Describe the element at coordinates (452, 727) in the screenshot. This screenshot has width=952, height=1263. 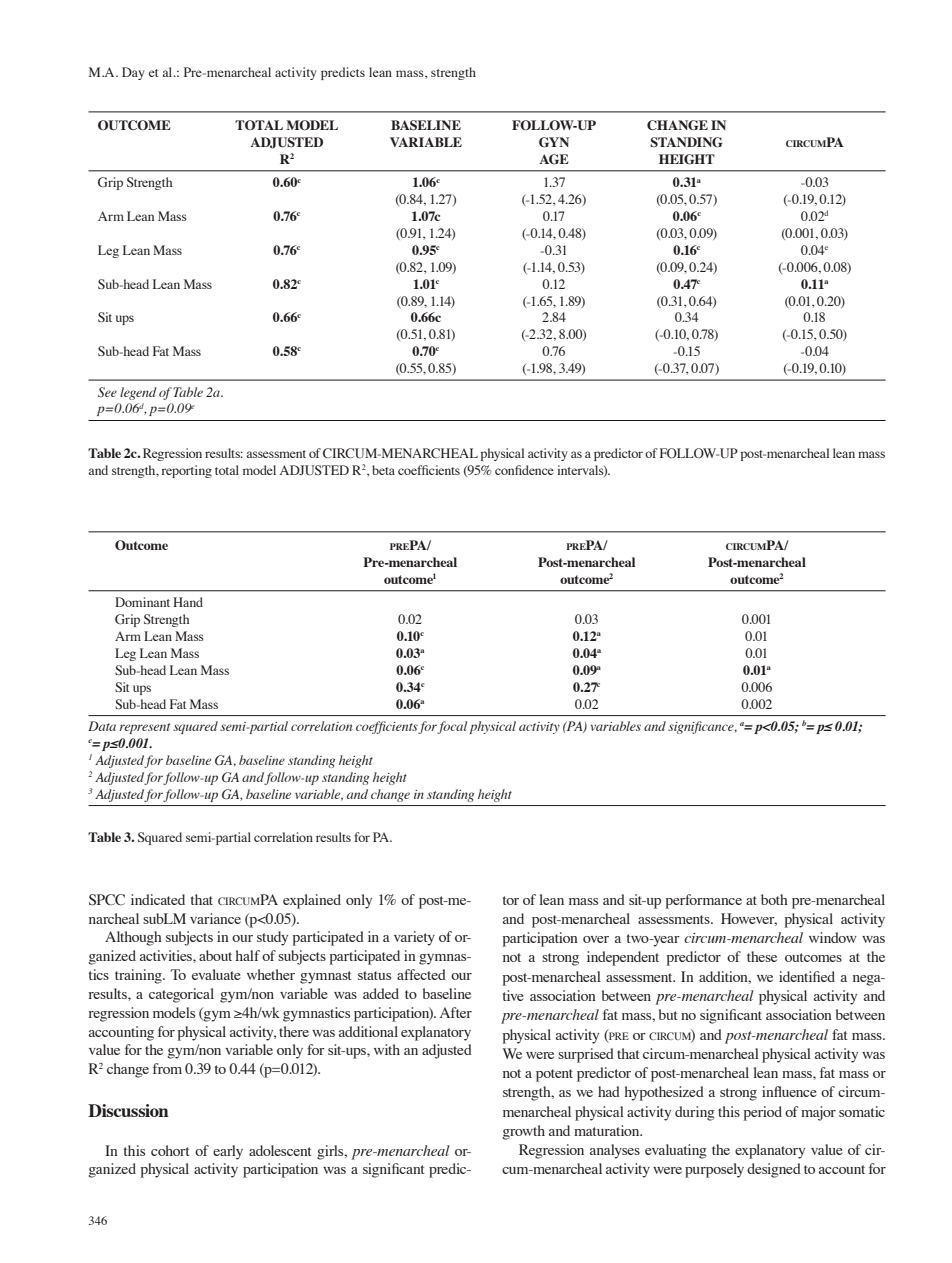
I see `focal` at that location.
